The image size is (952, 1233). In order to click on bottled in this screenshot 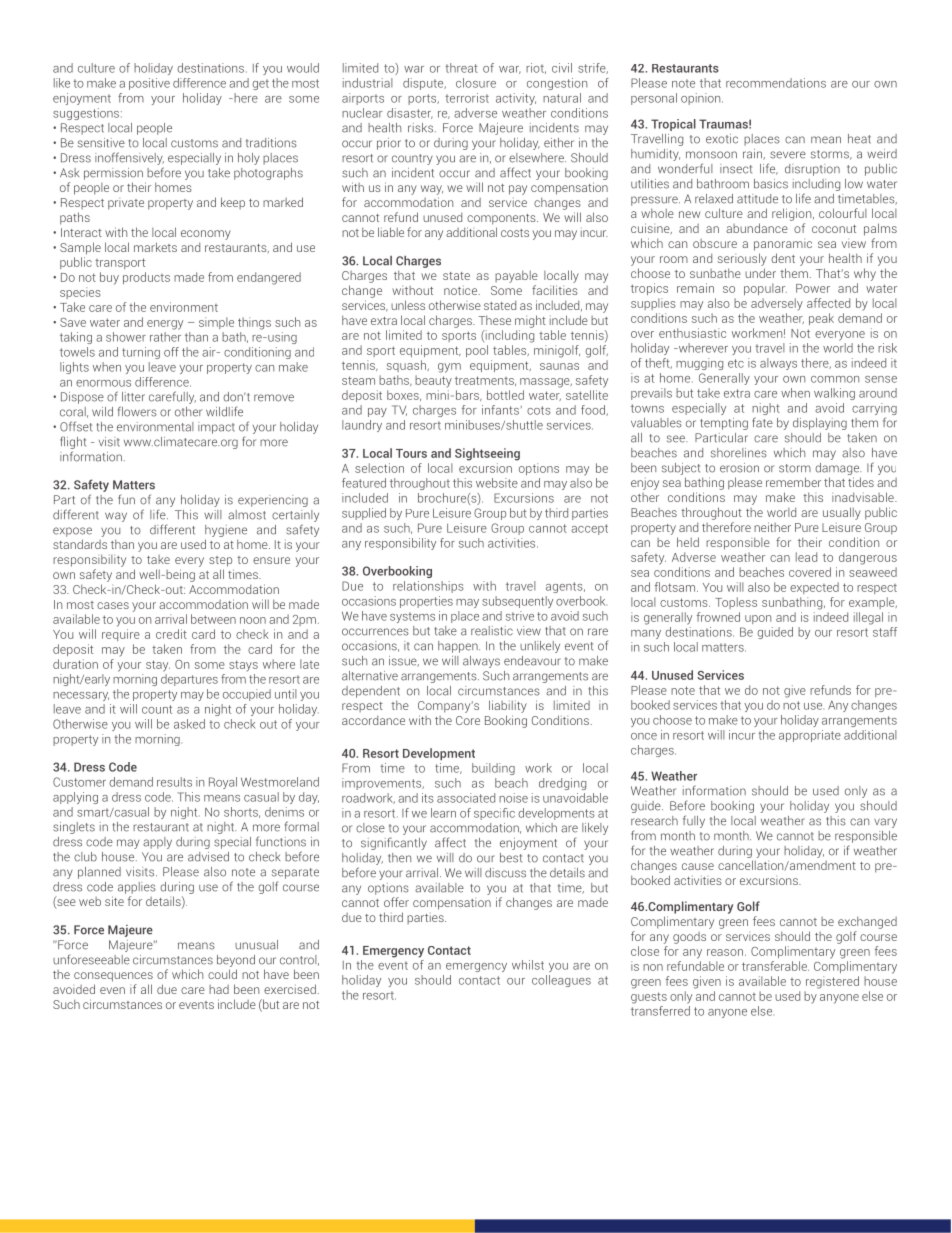, I will do `click(505, 395)`.
